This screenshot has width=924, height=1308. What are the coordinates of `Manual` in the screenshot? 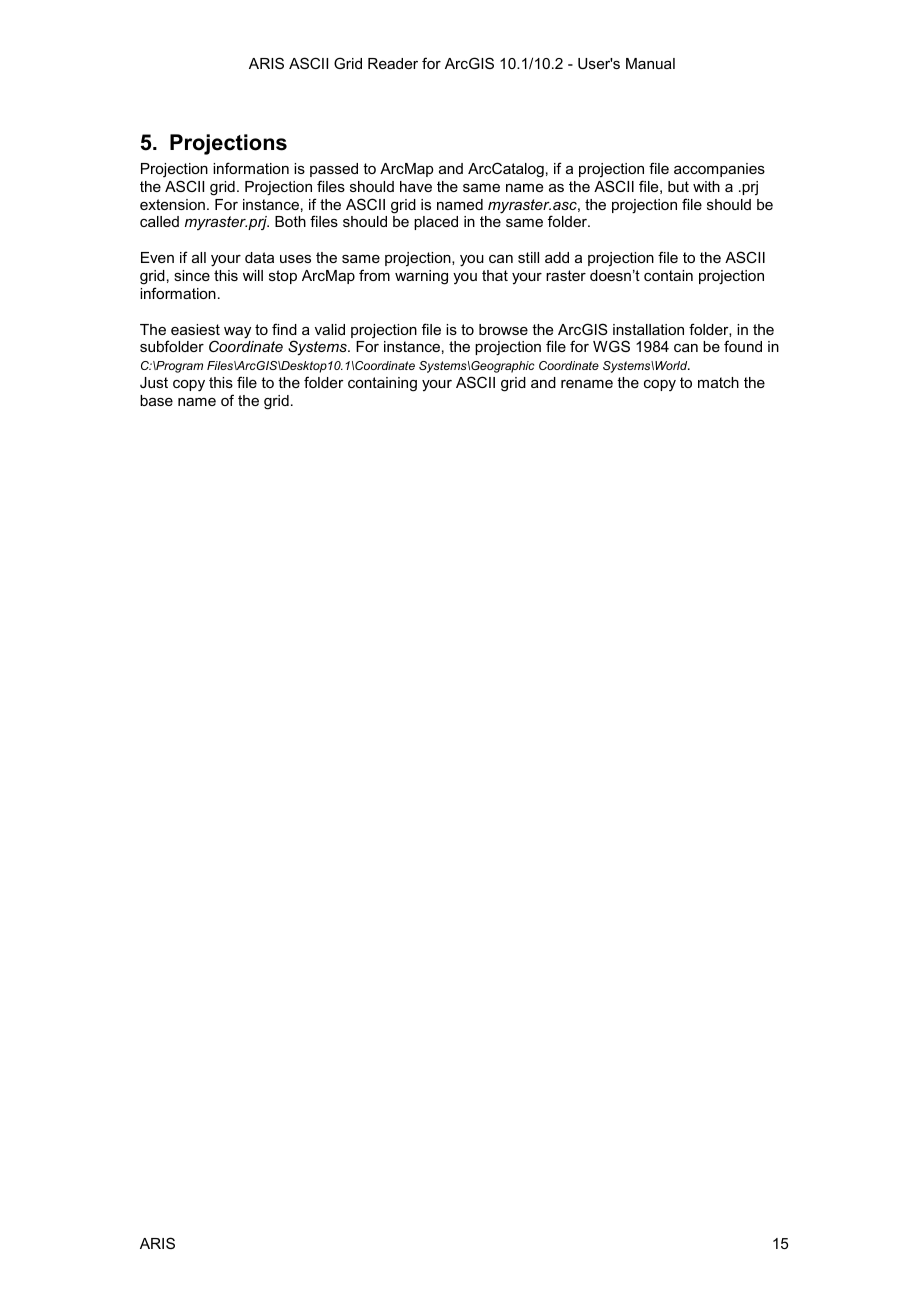 It's located at (650, 63).
